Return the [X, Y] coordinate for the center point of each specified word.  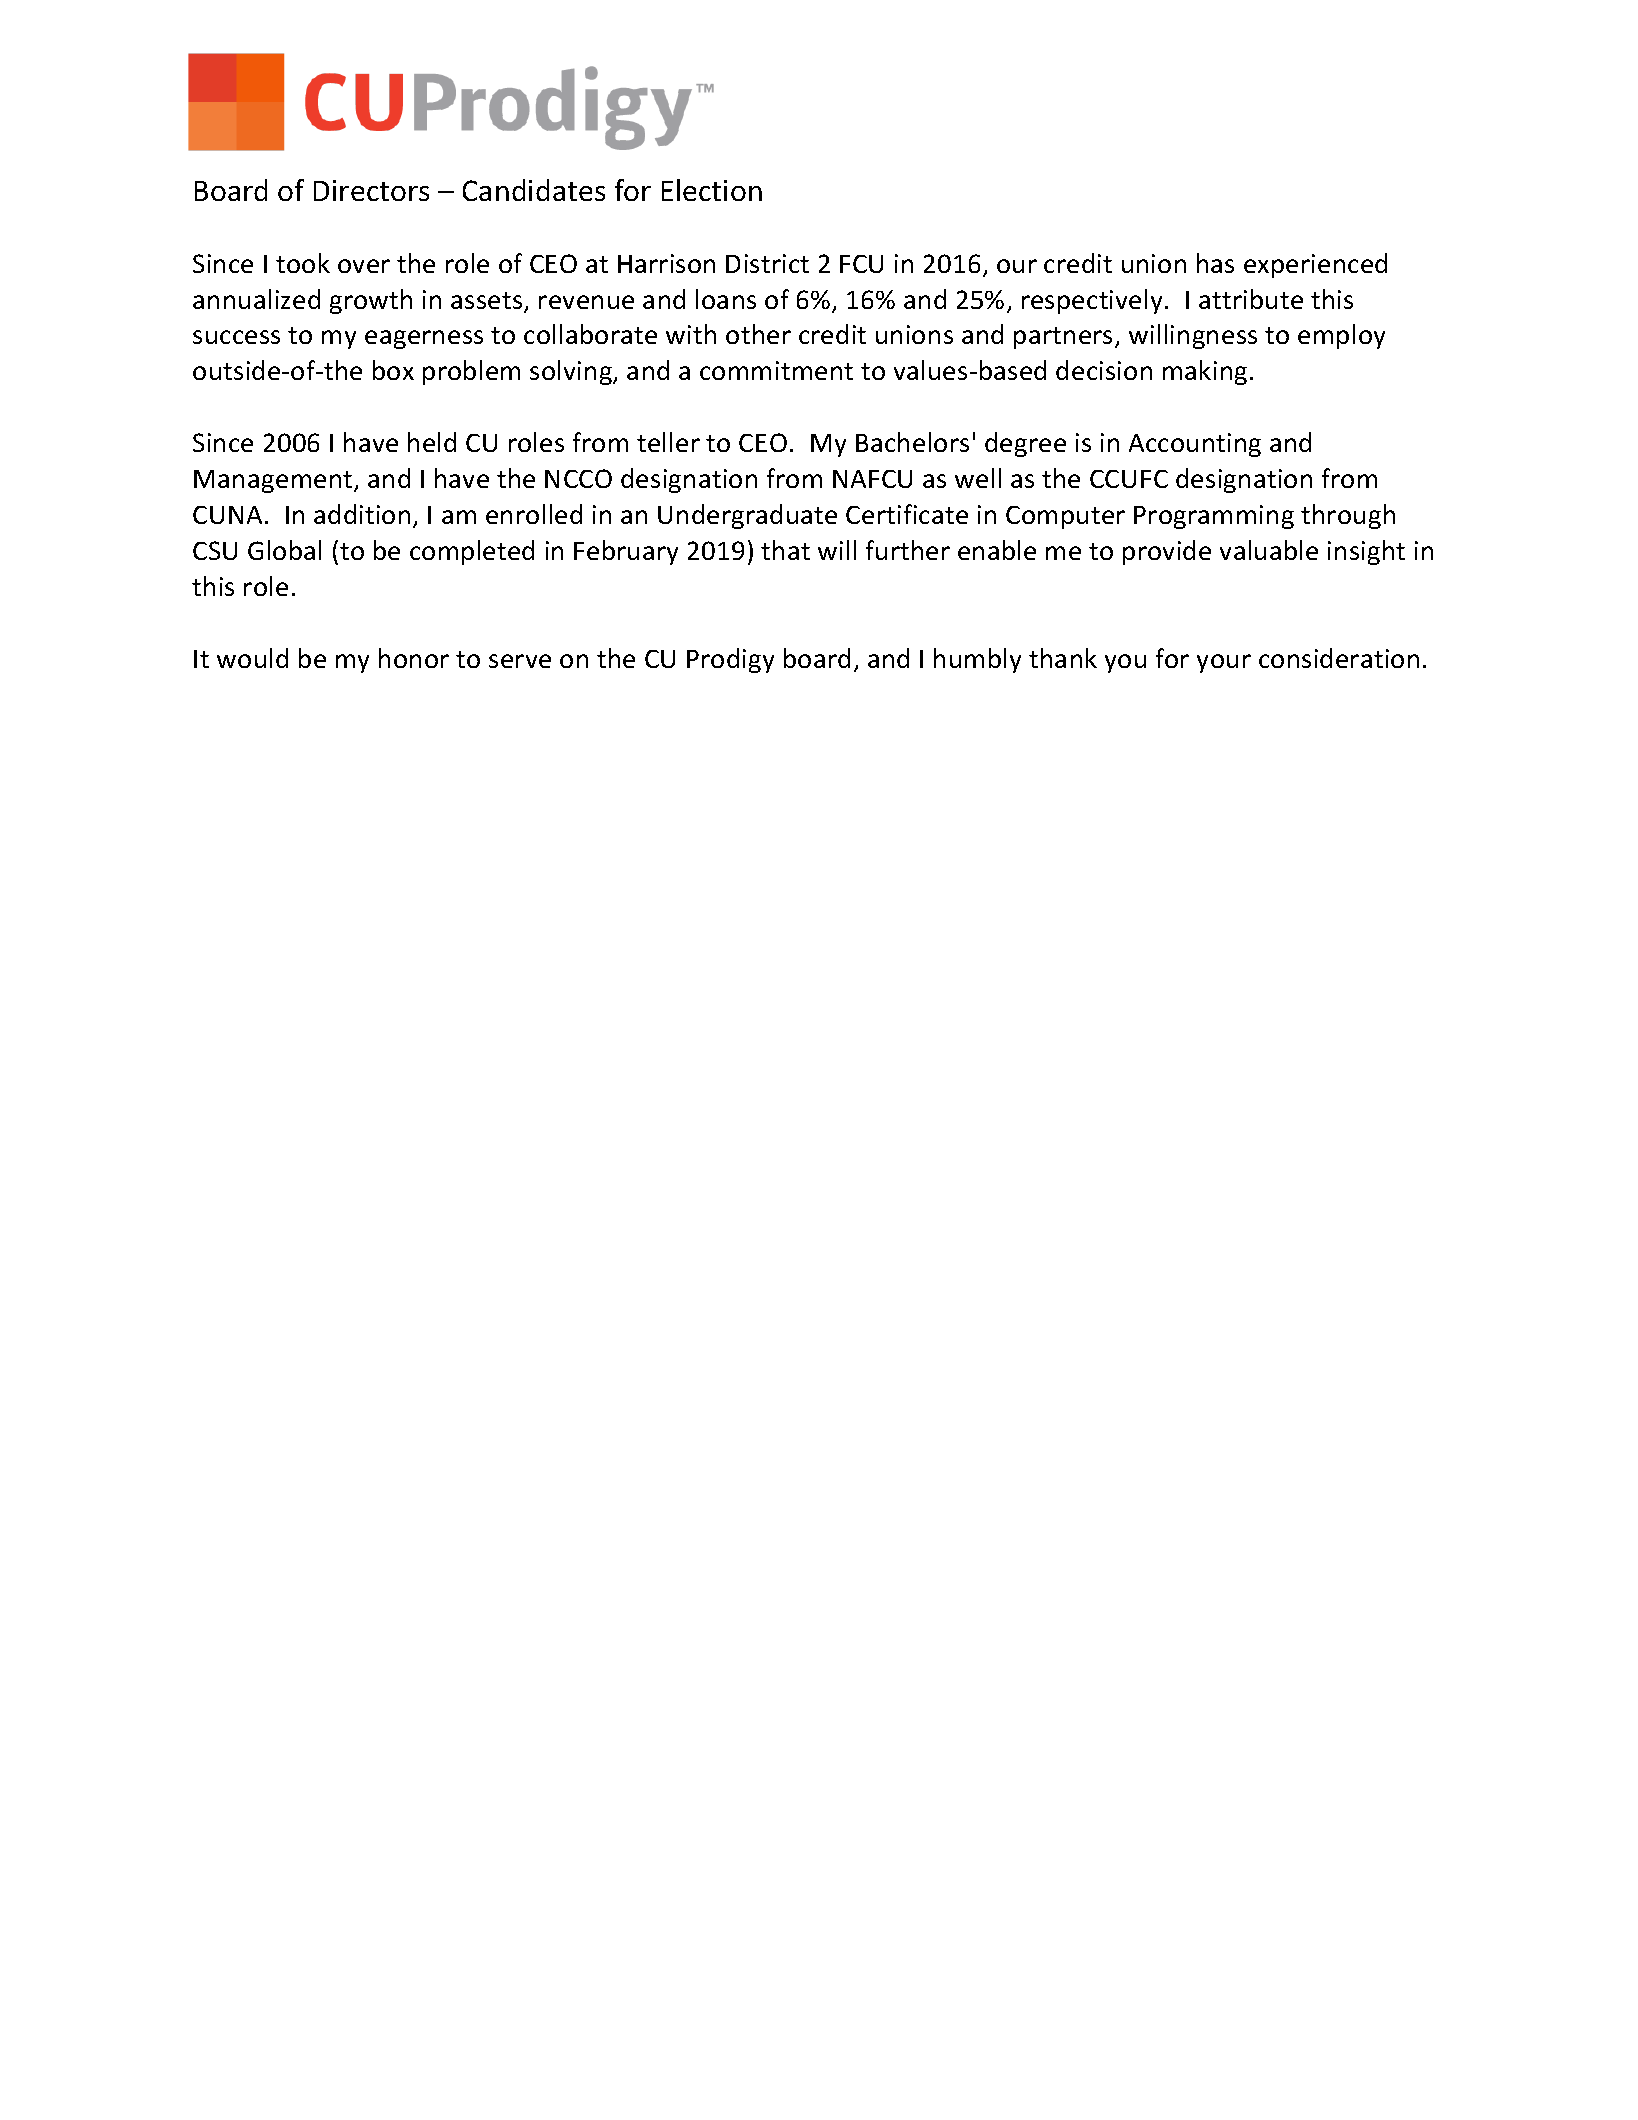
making [1205, 372]
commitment [776, 370]
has [1215, 263]
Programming [1214, 517]
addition [362, 514]
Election [712, 190]
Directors [371, 190]
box [393, 370]
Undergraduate [747, 516]
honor [414, 658]
